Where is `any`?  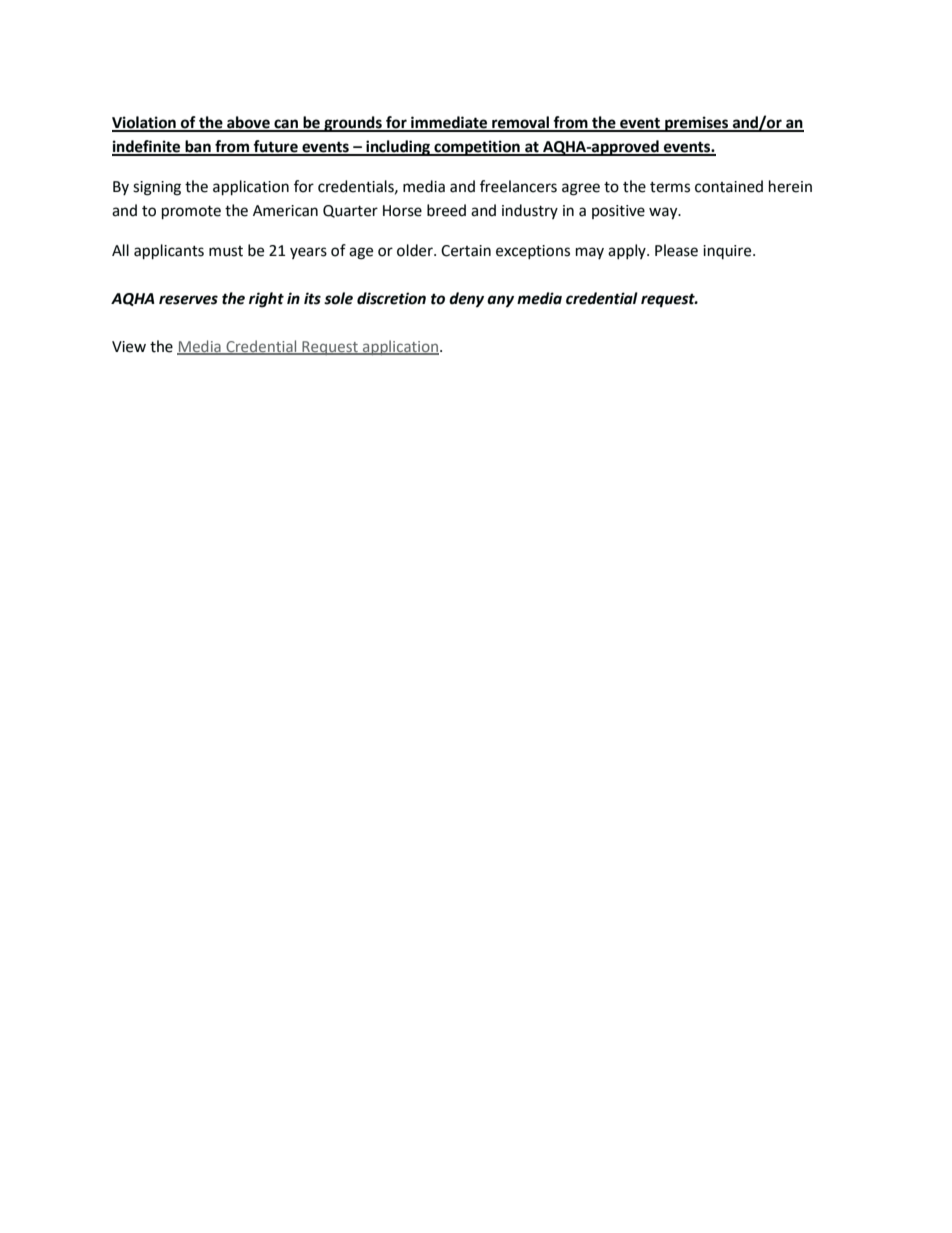
any is located at coordinates (500, 301).
